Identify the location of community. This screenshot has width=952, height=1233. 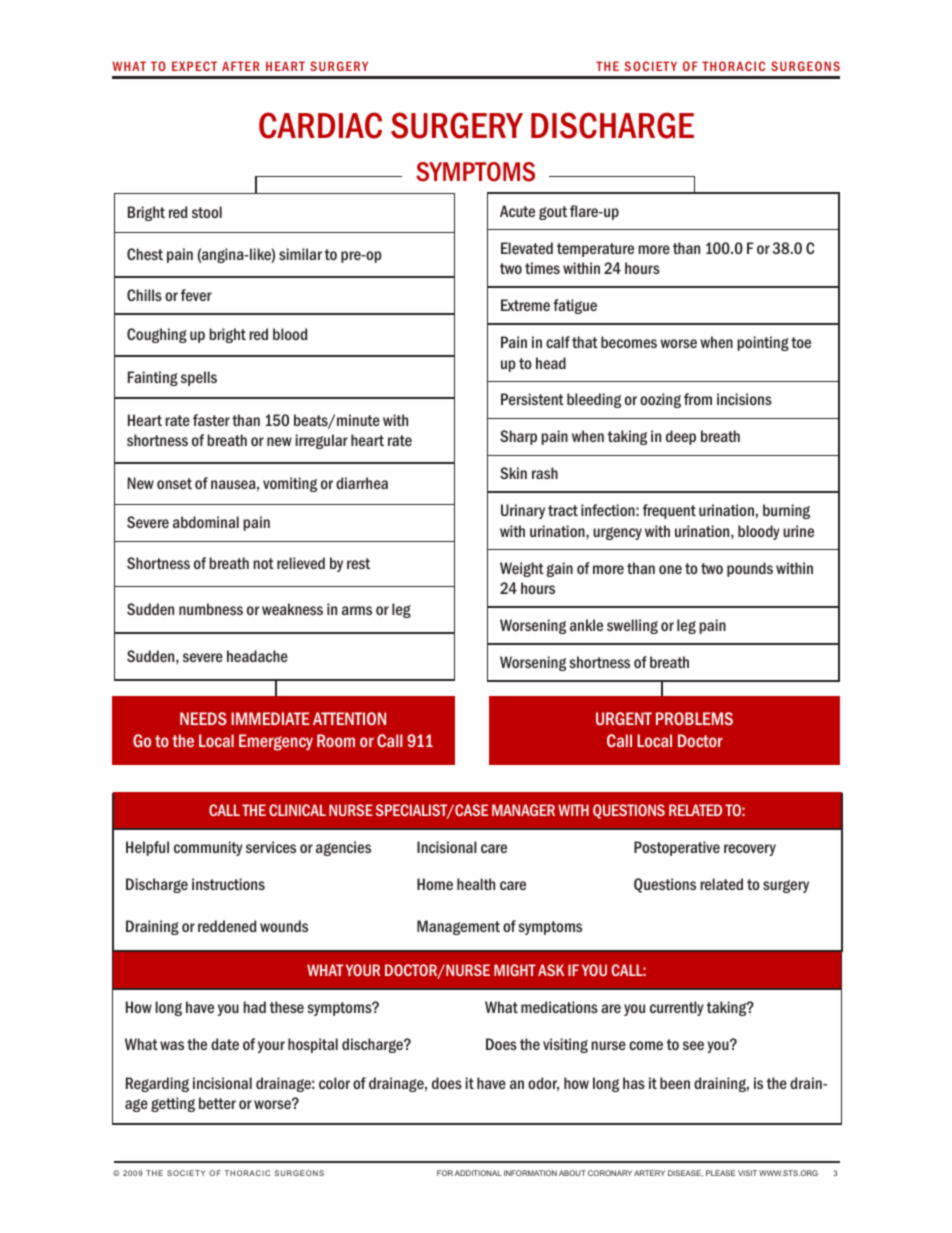
(208, 848).
